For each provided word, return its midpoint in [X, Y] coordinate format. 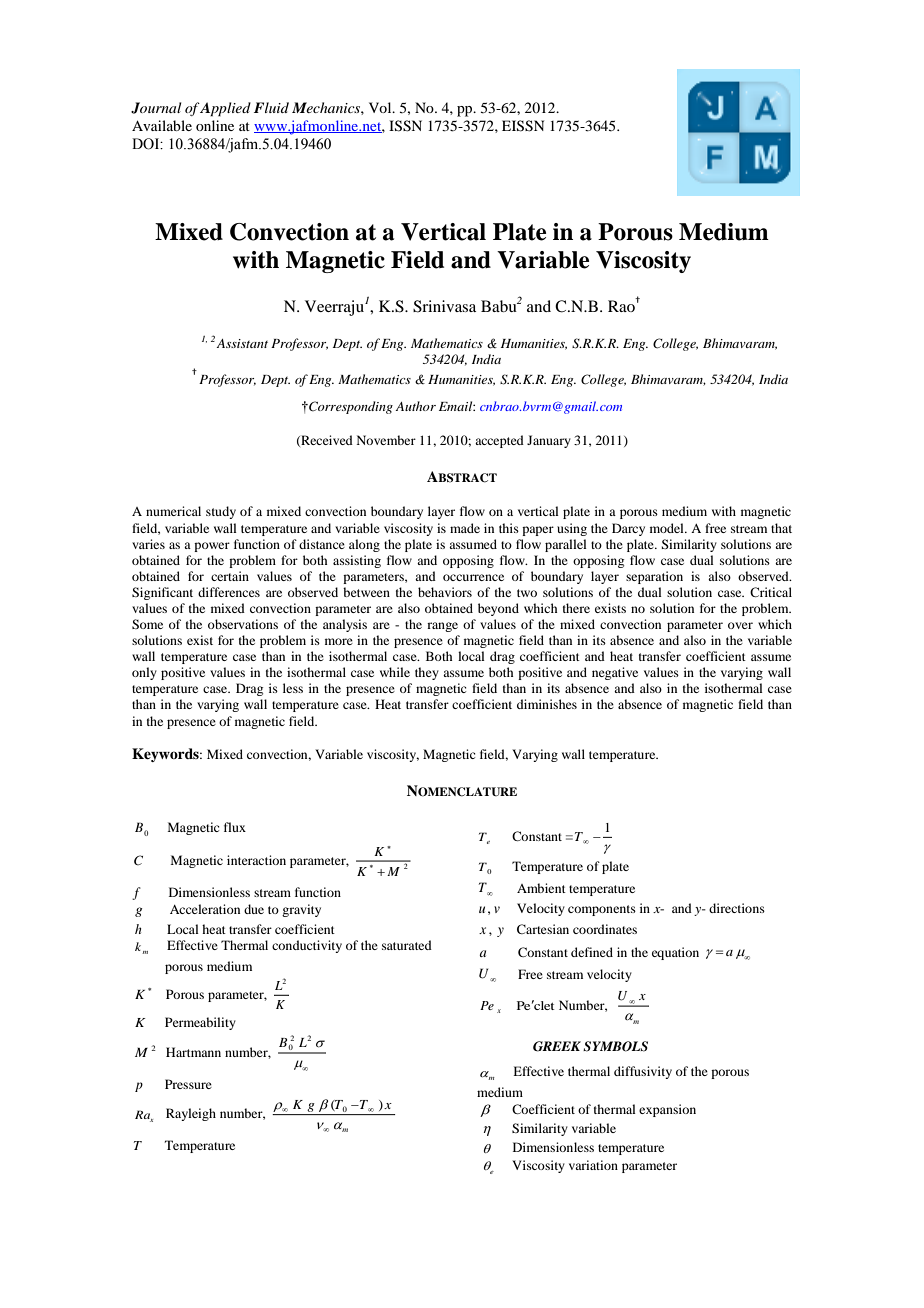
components [602, 910]
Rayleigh [191, 1114]
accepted [499, 441]
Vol [381, 107]
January [549, 441]
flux [235, 827]
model [668, 528]
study [221, 512]
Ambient [541, 888]
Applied [225, 109]
